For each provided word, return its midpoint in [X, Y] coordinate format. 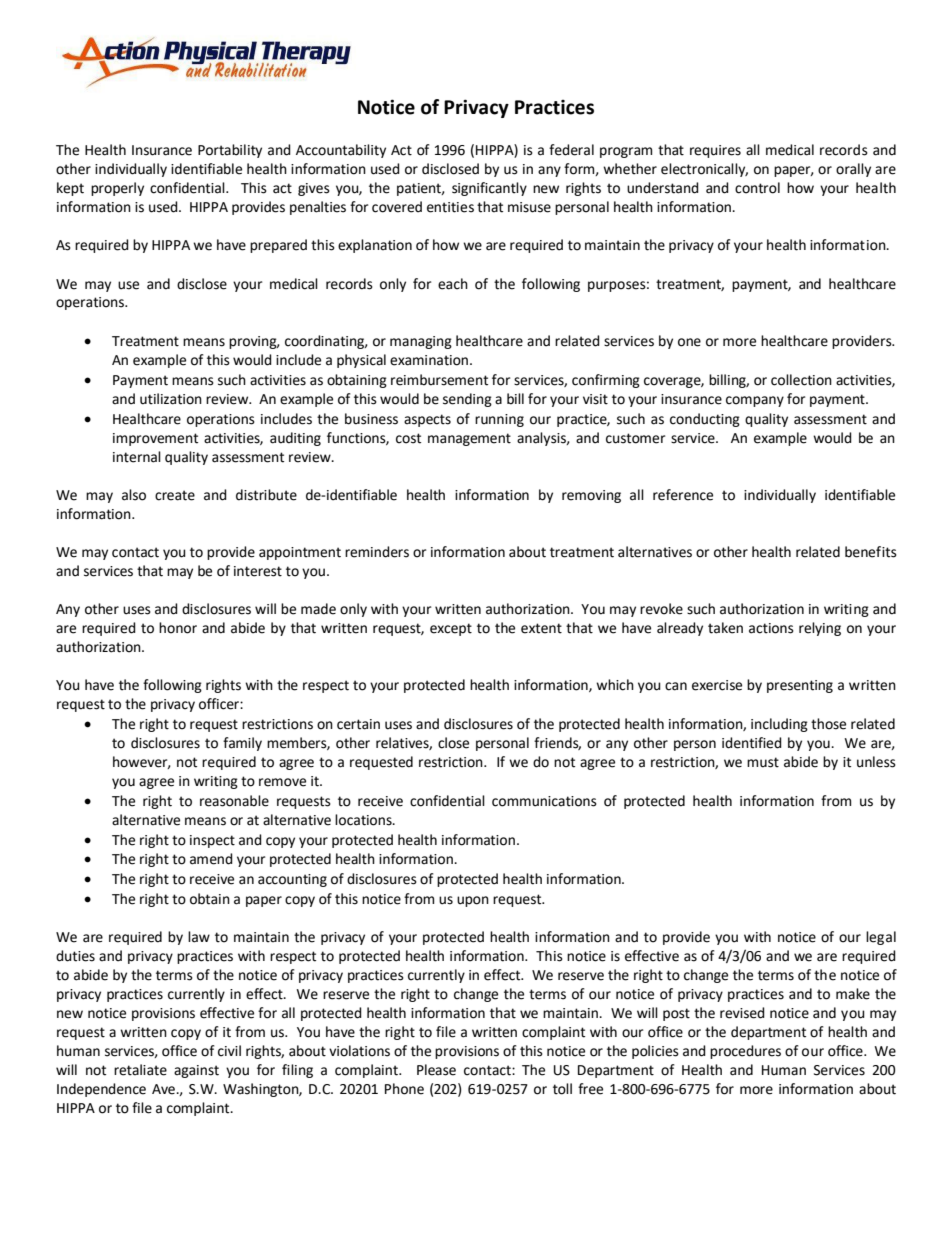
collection [801, 380]
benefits [871, 552]
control [757, 188]
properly [117, 189]
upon [473, 901]
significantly [489, 189]
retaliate [140, 1070]
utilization [171, 399]
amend [211, 859]
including [779, 725]
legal [881, 938]
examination [429, 360]
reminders [377, 552]
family [242, 744]
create [175, 495]
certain [358, 724]
